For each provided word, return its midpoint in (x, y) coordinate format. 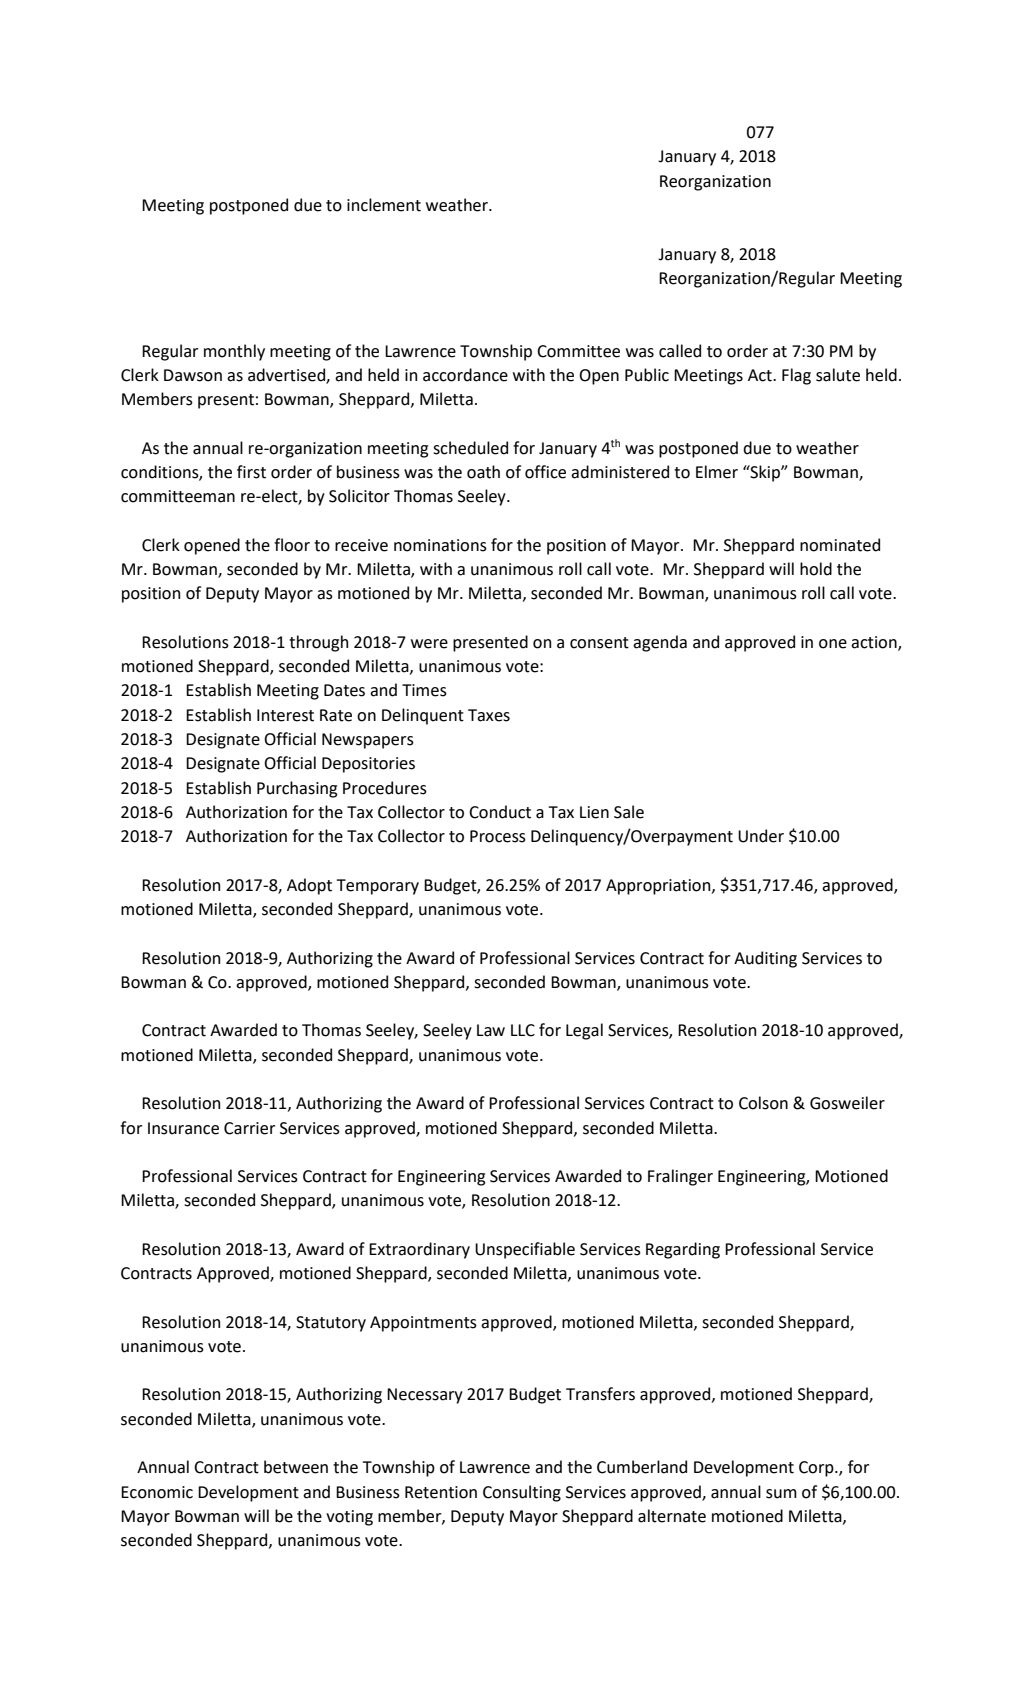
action (875, 643)
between (296, 1467)
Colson (763, 1103)
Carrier (249, 1128)
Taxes (489, 715)
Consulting (522, 1493)
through (318, 643)
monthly (234, 352)
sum (781, 1494)
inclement (384, 205)
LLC (523, 1030)
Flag (796, 376)
